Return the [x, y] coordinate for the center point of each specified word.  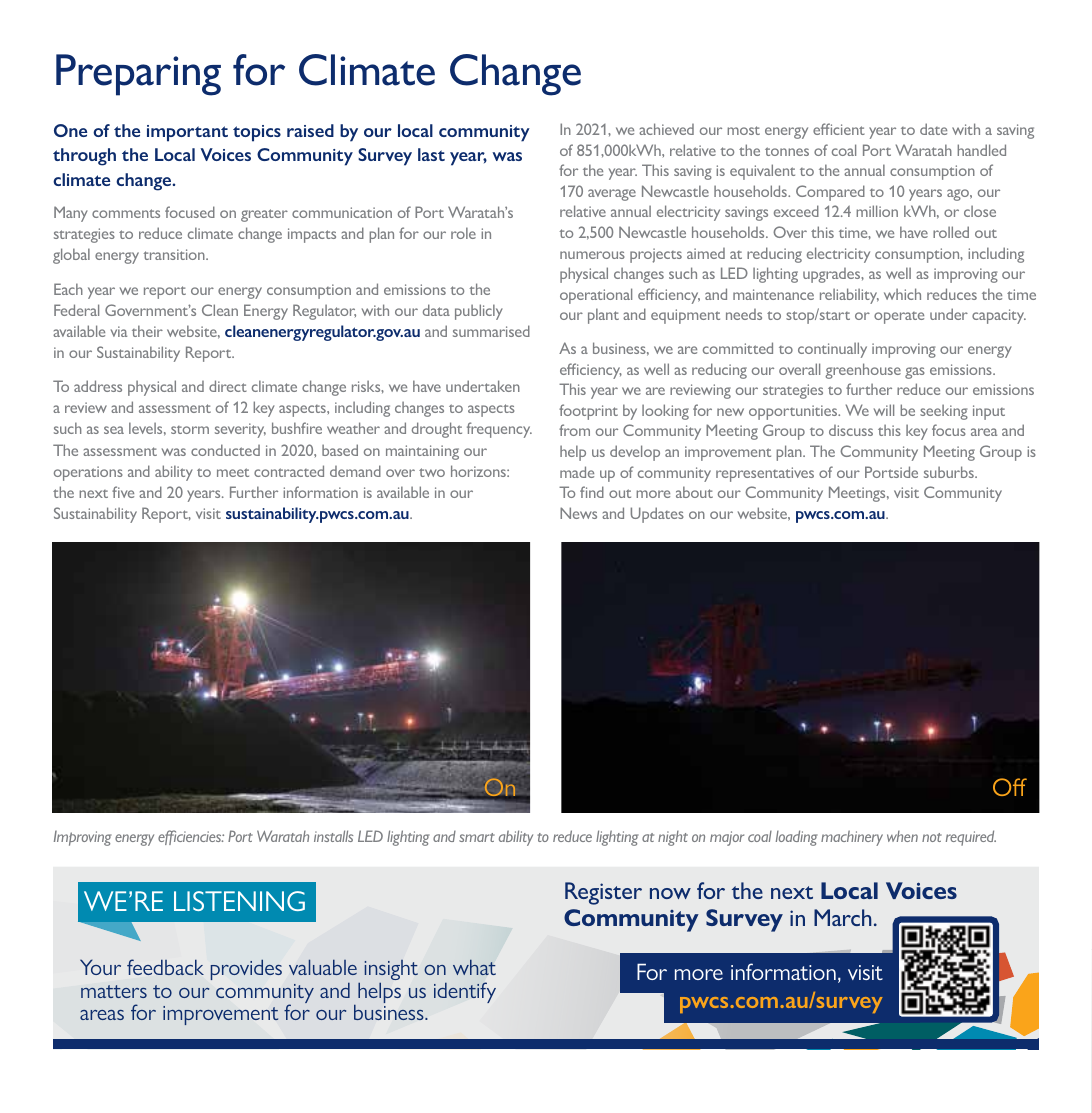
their [147, 331]
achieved [666, 129]
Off [1010, 787]
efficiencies [191, 837]
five [123, 492]
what [474, 967]
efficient [839, 129]
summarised [491, 331]
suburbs [950, 472]
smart [477, 837]
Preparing [138, 75]
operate [899, 318]
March [842, 917]
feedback [165, 967]
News [578, 513]
